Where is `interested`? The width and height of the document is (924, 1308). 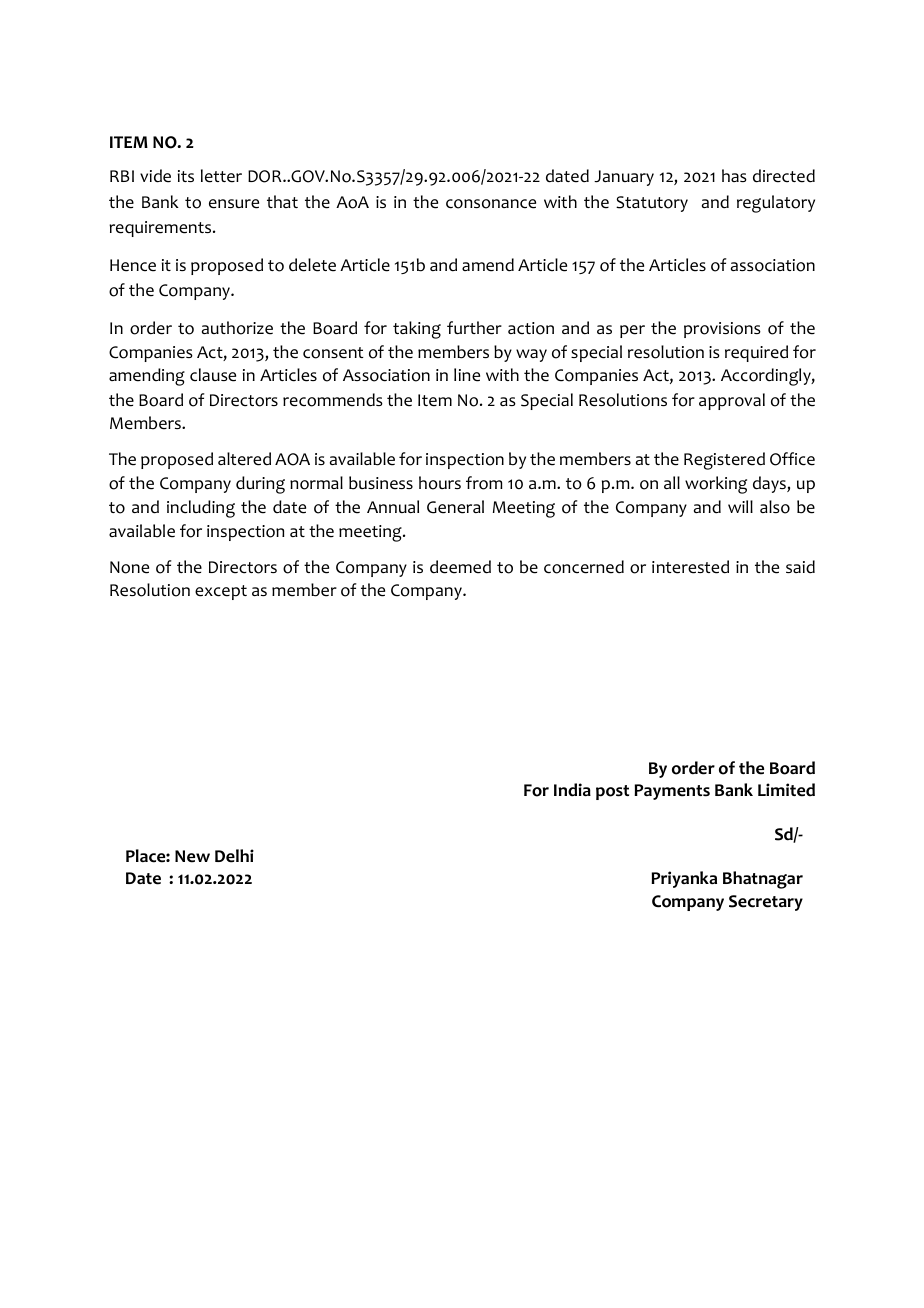 interested is located at coordinates (690, 567).
